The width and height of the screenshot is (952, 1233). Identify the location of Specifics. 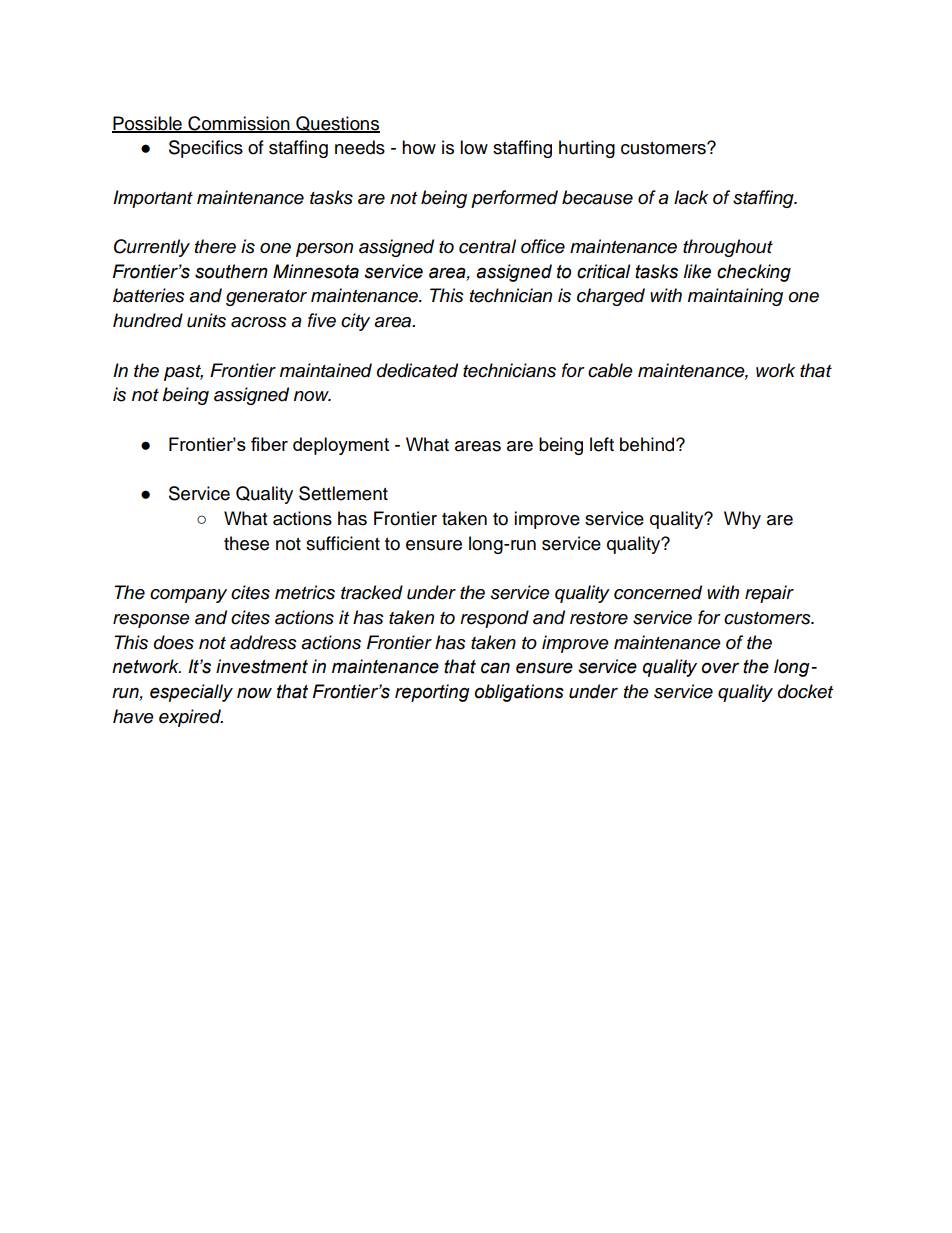
(206, 149).
